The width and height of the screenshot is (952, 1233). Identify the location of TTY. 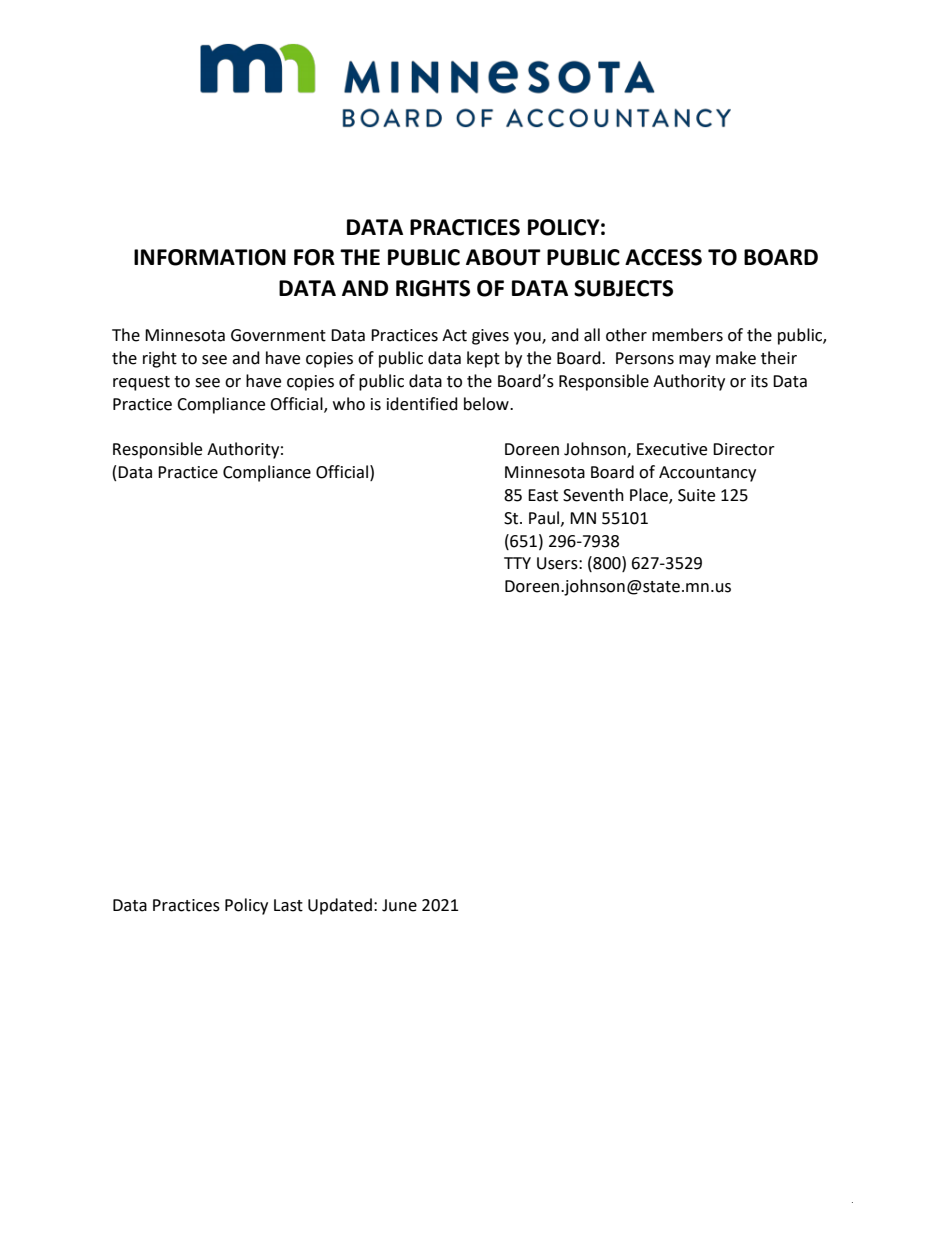
(517, 563).
